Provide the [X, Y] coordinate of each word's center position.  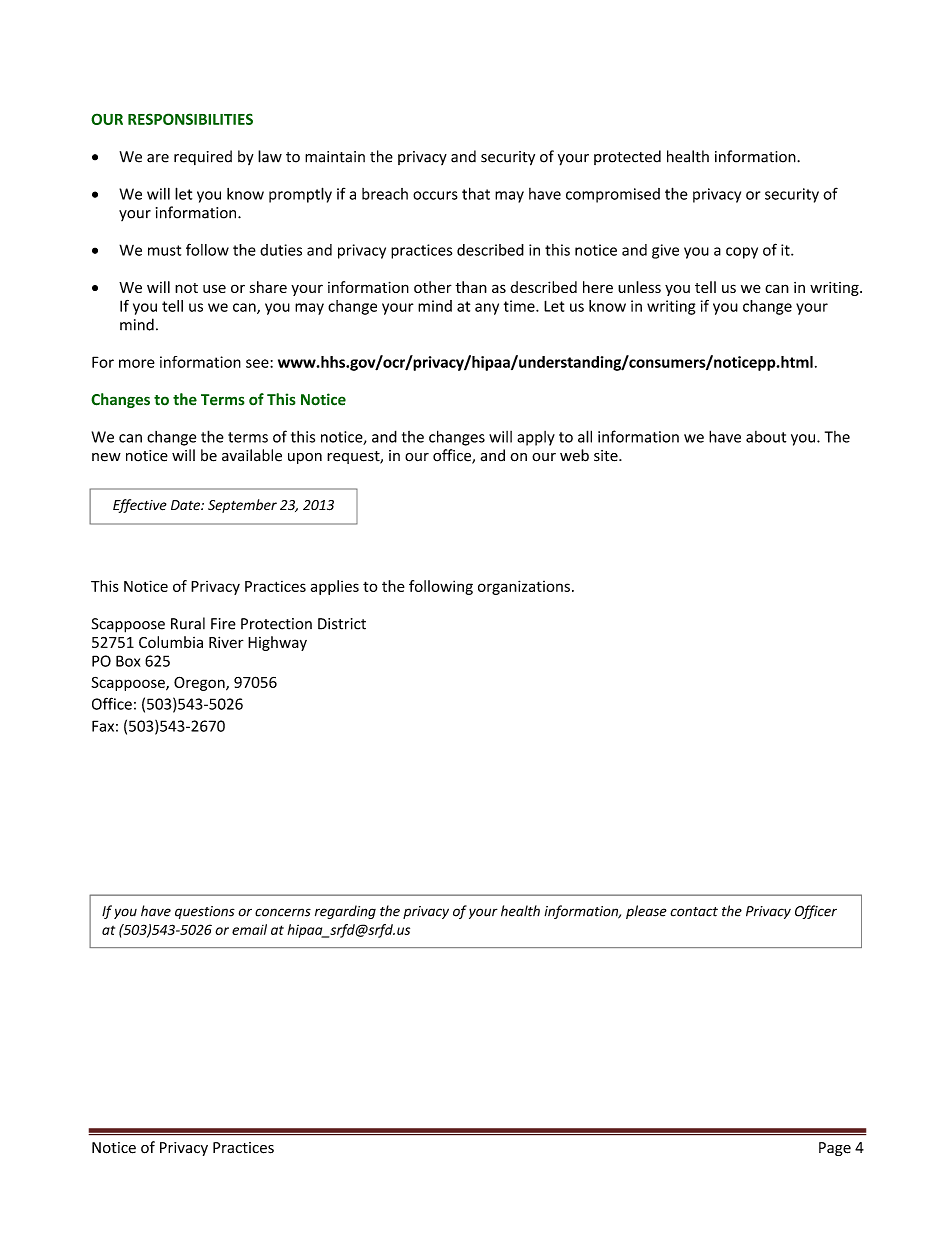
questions [205, 912]
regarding [345, 912]
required [203, 157]
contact [694, 912]
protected [627, 157]
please [646, 912]
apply [536, 438]
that [476, 193]
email [249, 929]
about [766, 437]
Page [835, 1149]
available [252, 455]
